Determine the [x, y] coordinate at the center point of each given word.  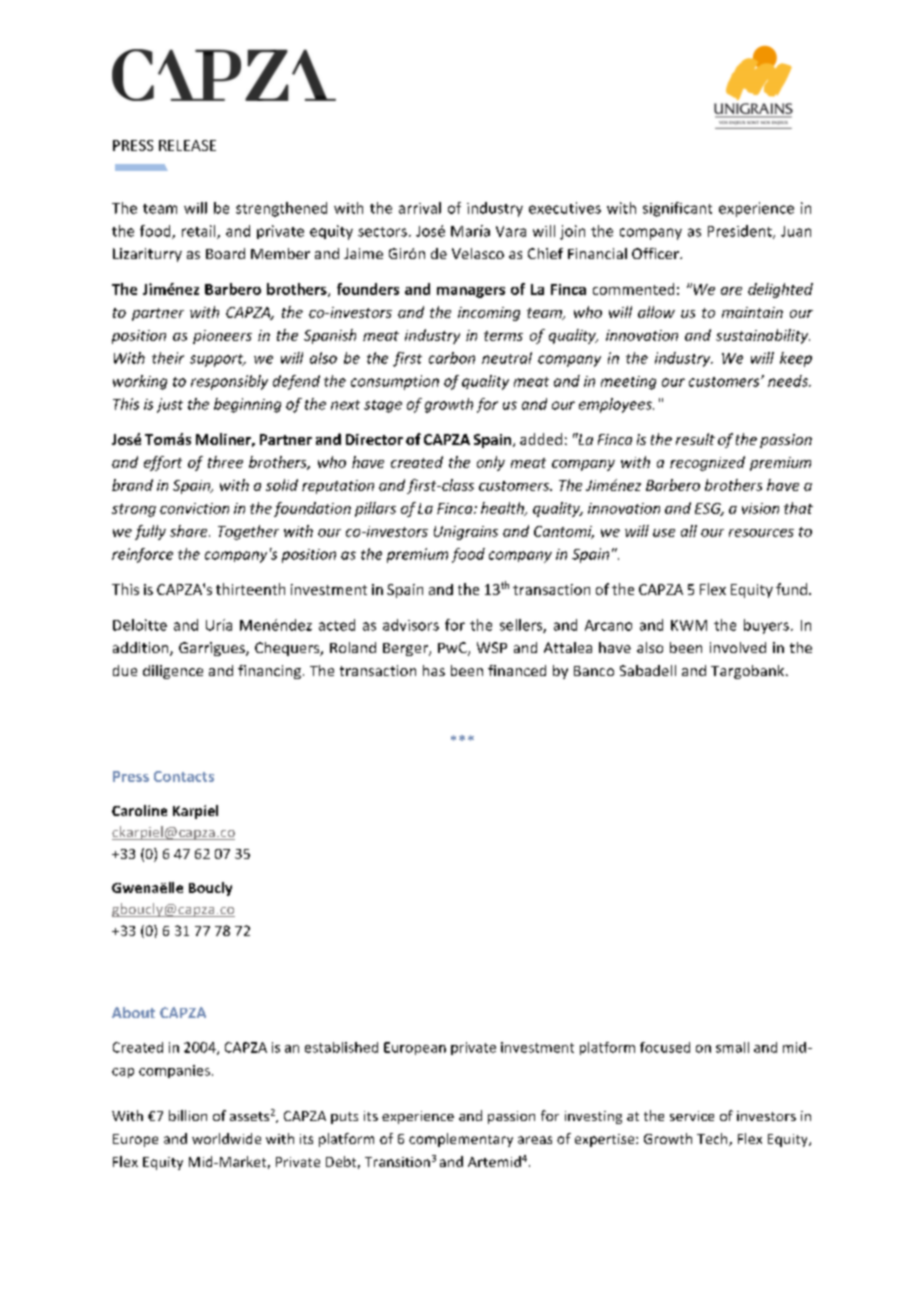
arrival [420, 208]
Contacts [184, 776]
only [491, 463]
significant [677, 209]
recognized [707, 463]
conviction [194, 508]
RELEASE [187, 145]
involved [738, 647]
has [434, 670]
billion [188, 1115]
